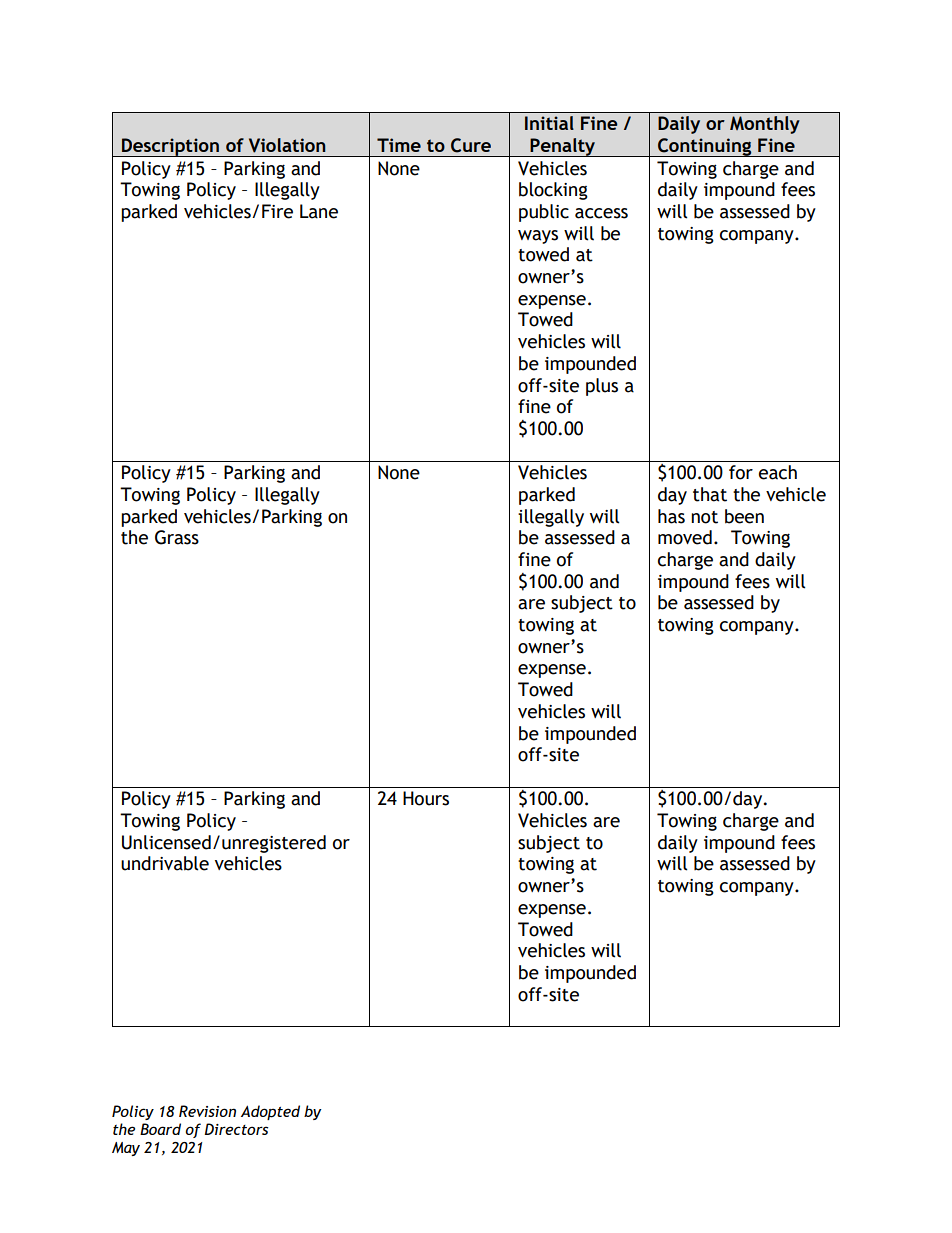  I want to click on not, so click(704, 517).
